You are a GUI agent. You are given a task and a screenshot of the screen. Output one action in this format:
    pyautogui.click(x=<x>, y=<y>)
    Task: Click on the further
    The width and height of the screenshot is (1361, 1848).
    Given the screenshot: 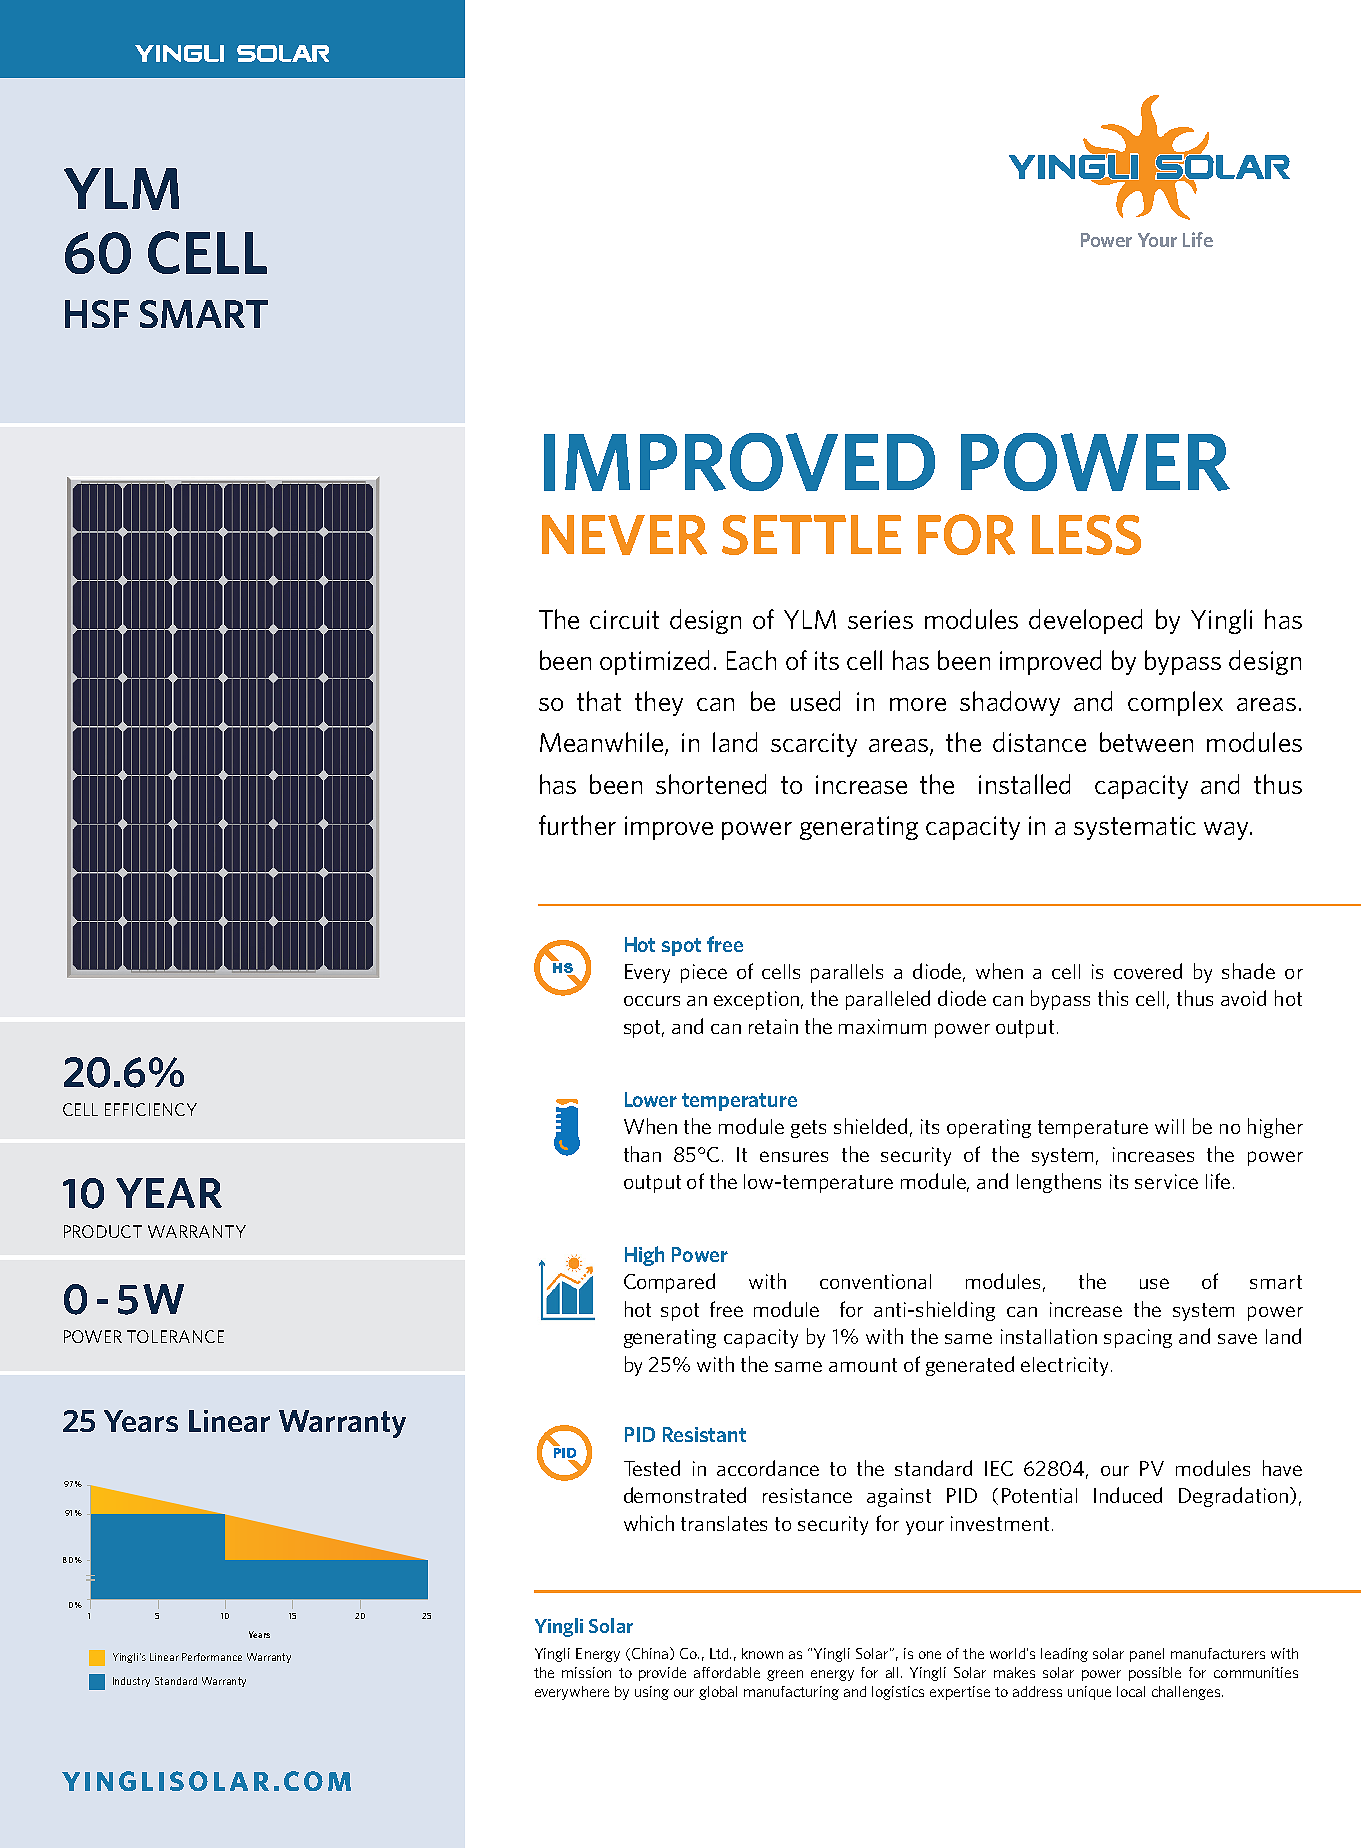 What is the action you would take?
    pyautogui.click(x=577, y=825)
